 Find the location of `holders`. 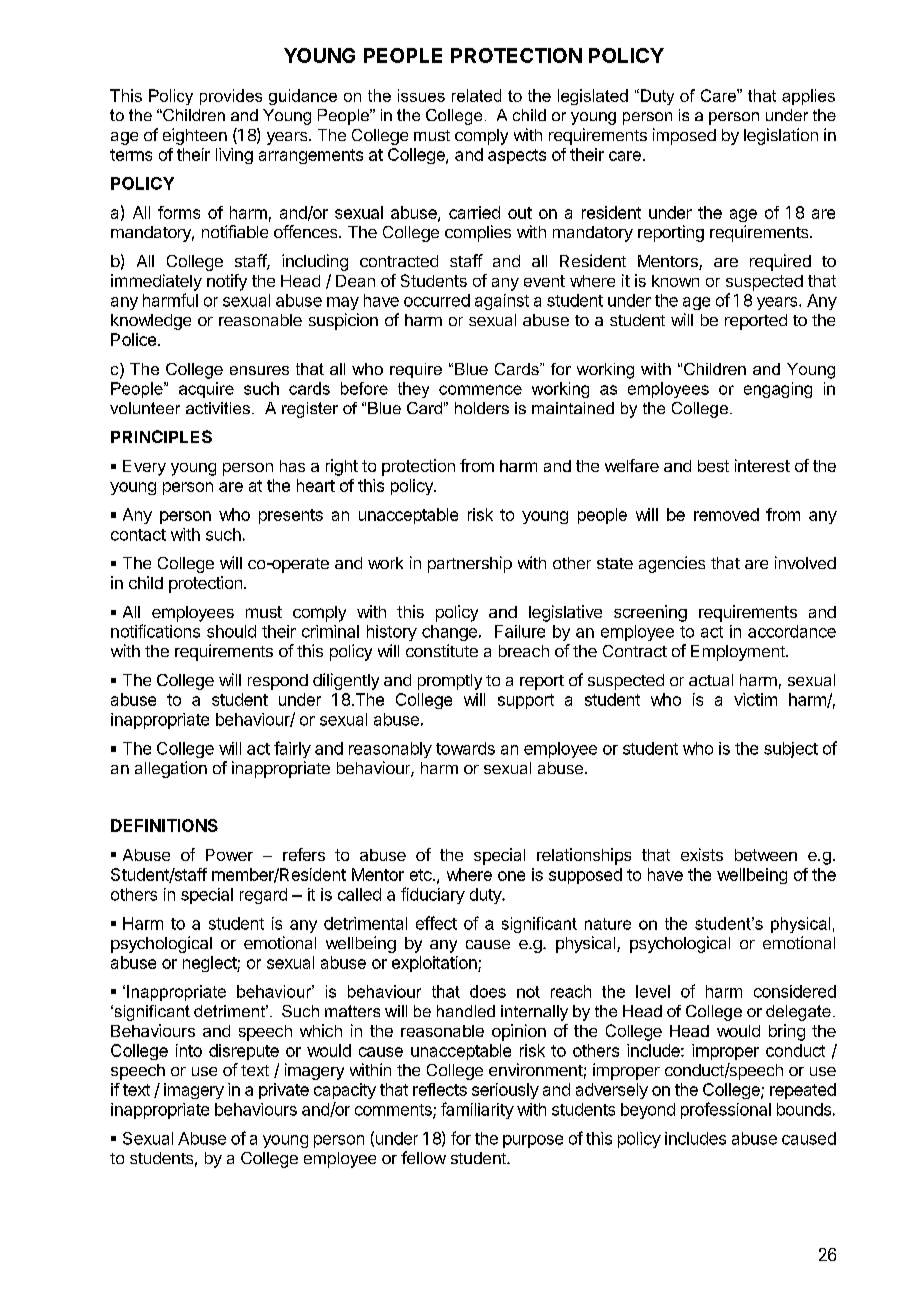

holders is located at coordinates (482, 408).
